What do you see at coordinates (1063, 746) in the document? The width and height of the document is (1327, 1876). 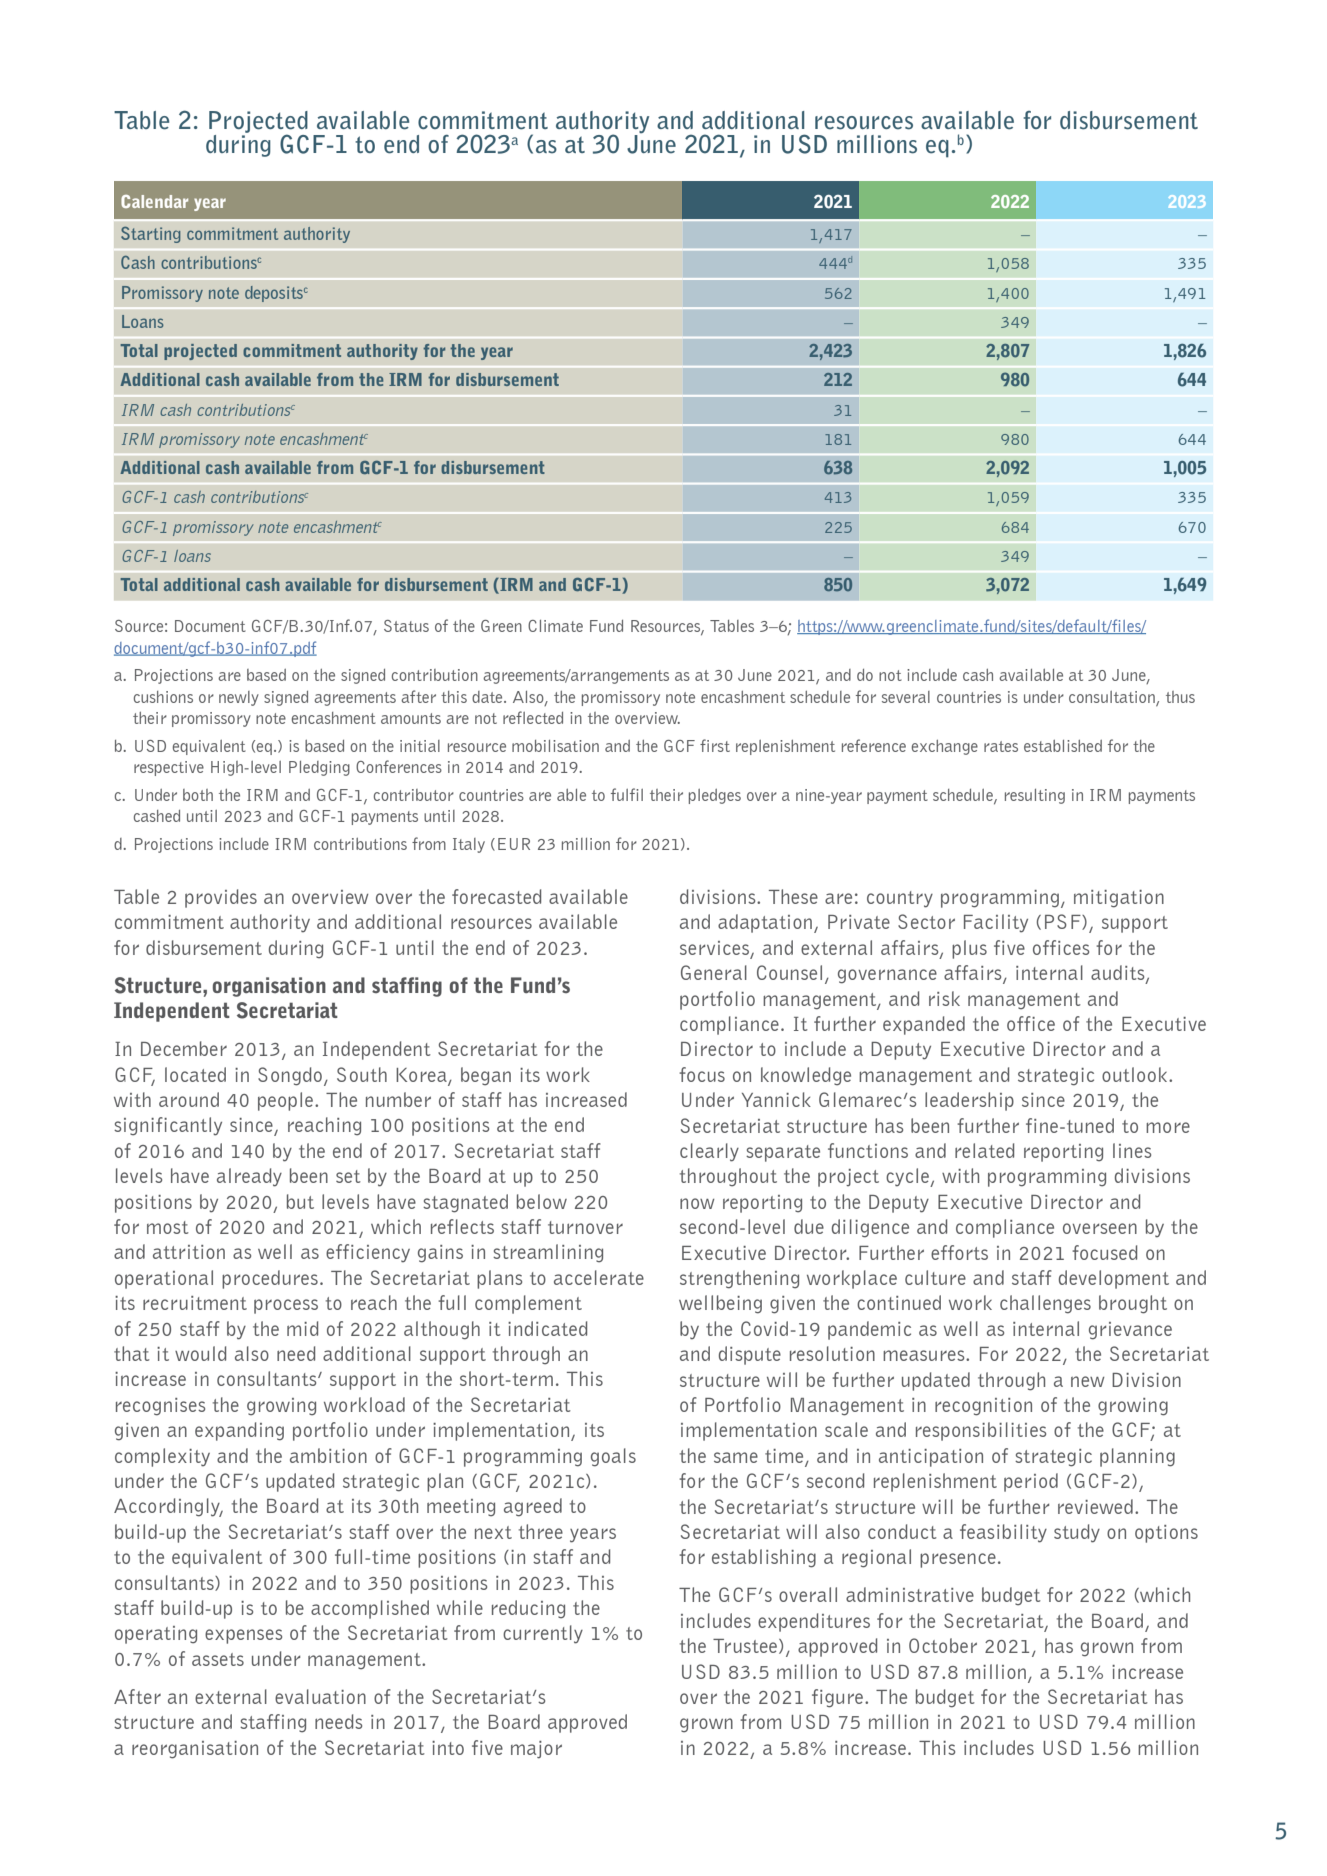 I see `established` at bounding box center [1063, 746].
